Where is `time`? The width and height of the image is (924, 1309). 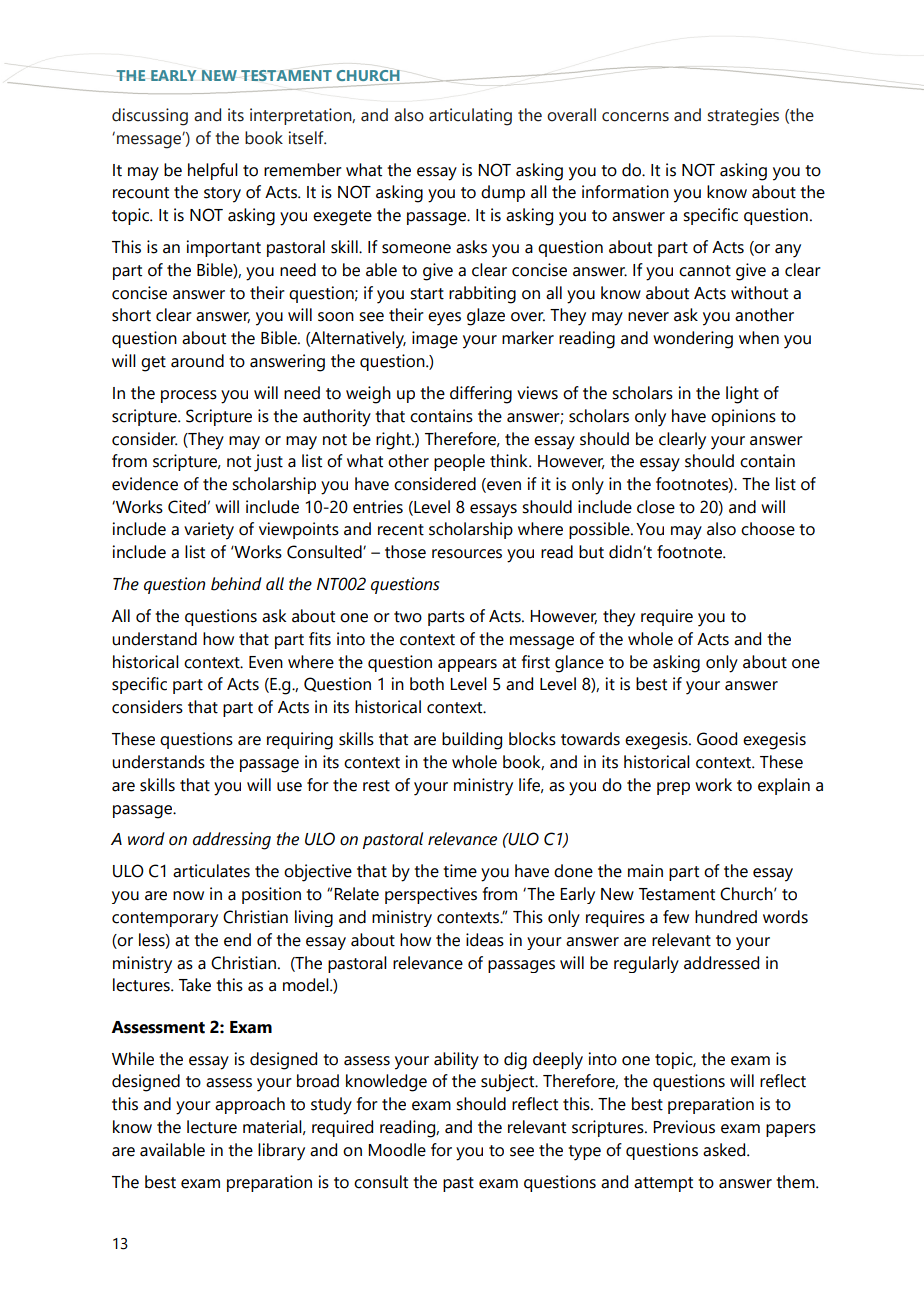
time is located at coordinates (460, 871).
